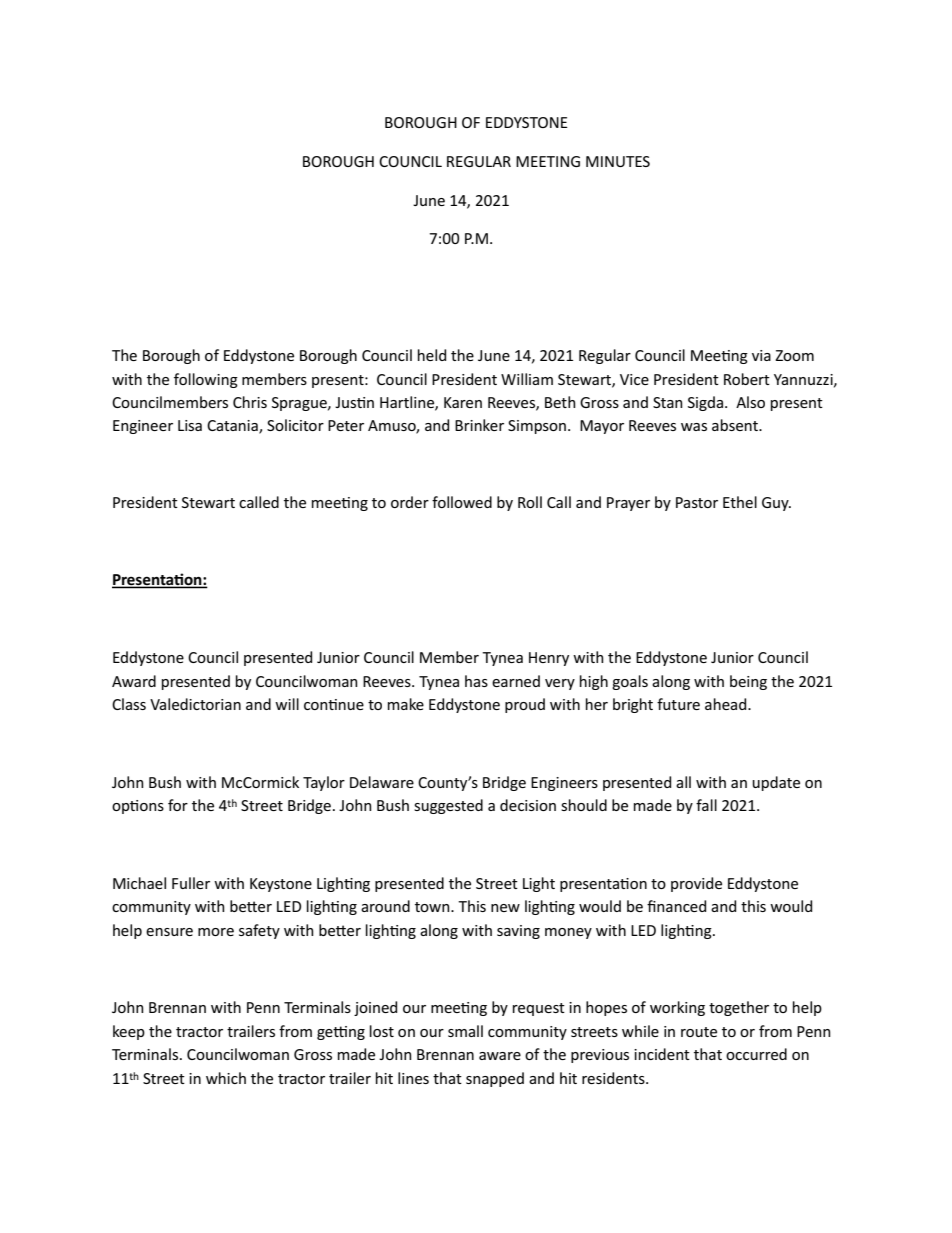  I want to click on MINUTES, so click(618, 161).
